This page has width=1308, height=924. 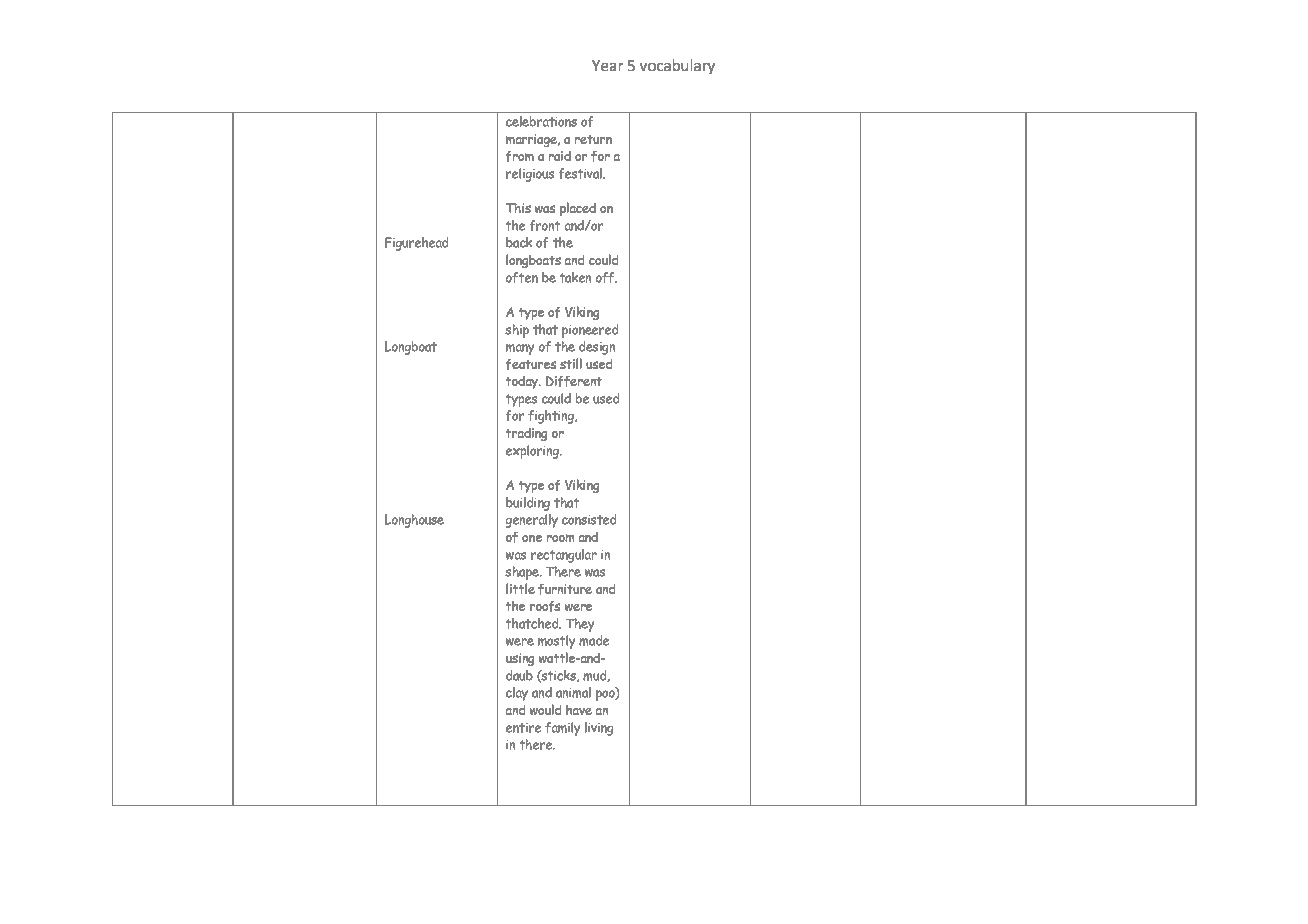 What do you see at coordinates (677, 66) in the page?
I see `vocabulary` at bounding box center [677, 66].
